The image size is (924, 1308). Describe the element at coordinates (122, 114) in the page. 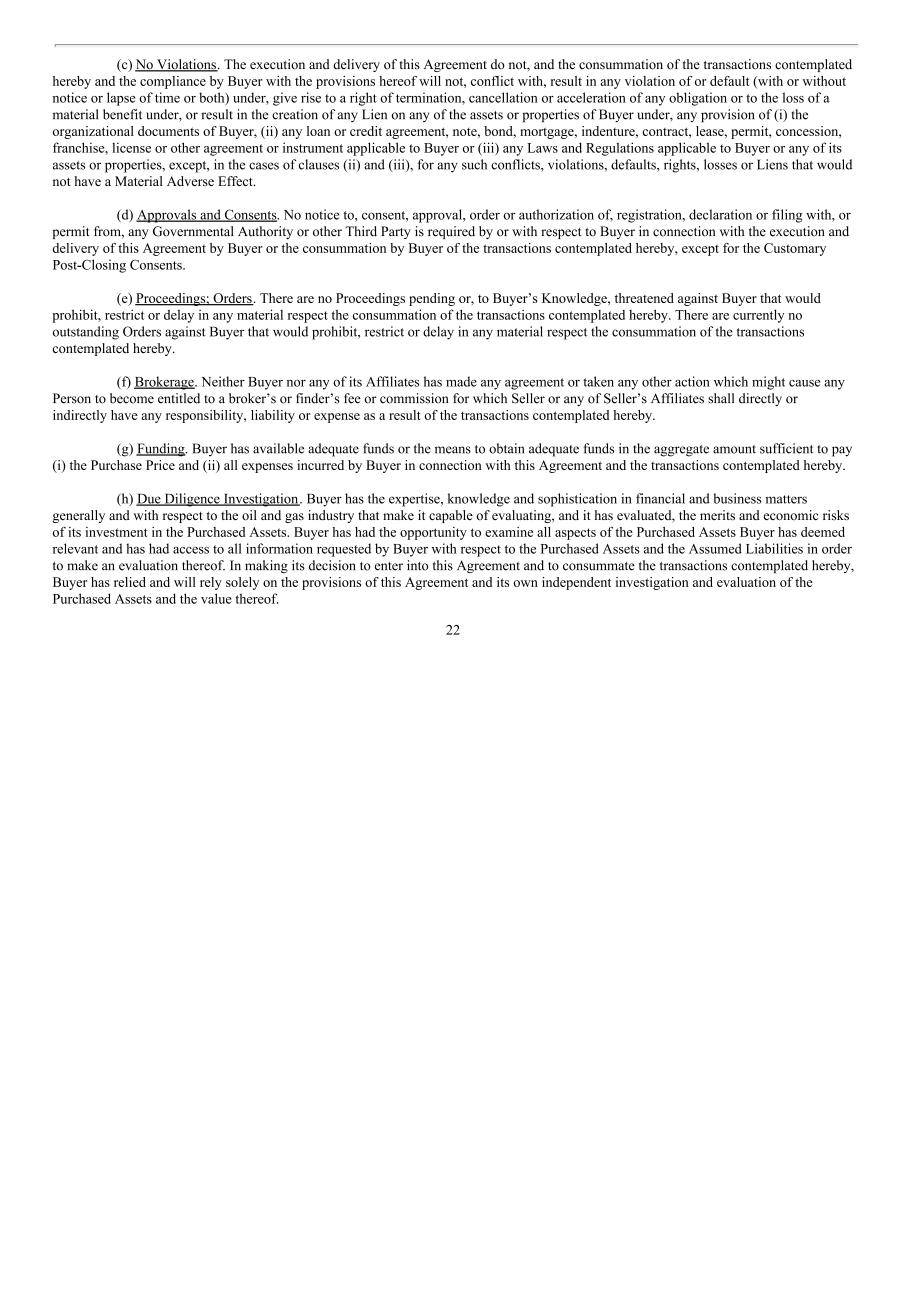

I see `benefit` at that location.
